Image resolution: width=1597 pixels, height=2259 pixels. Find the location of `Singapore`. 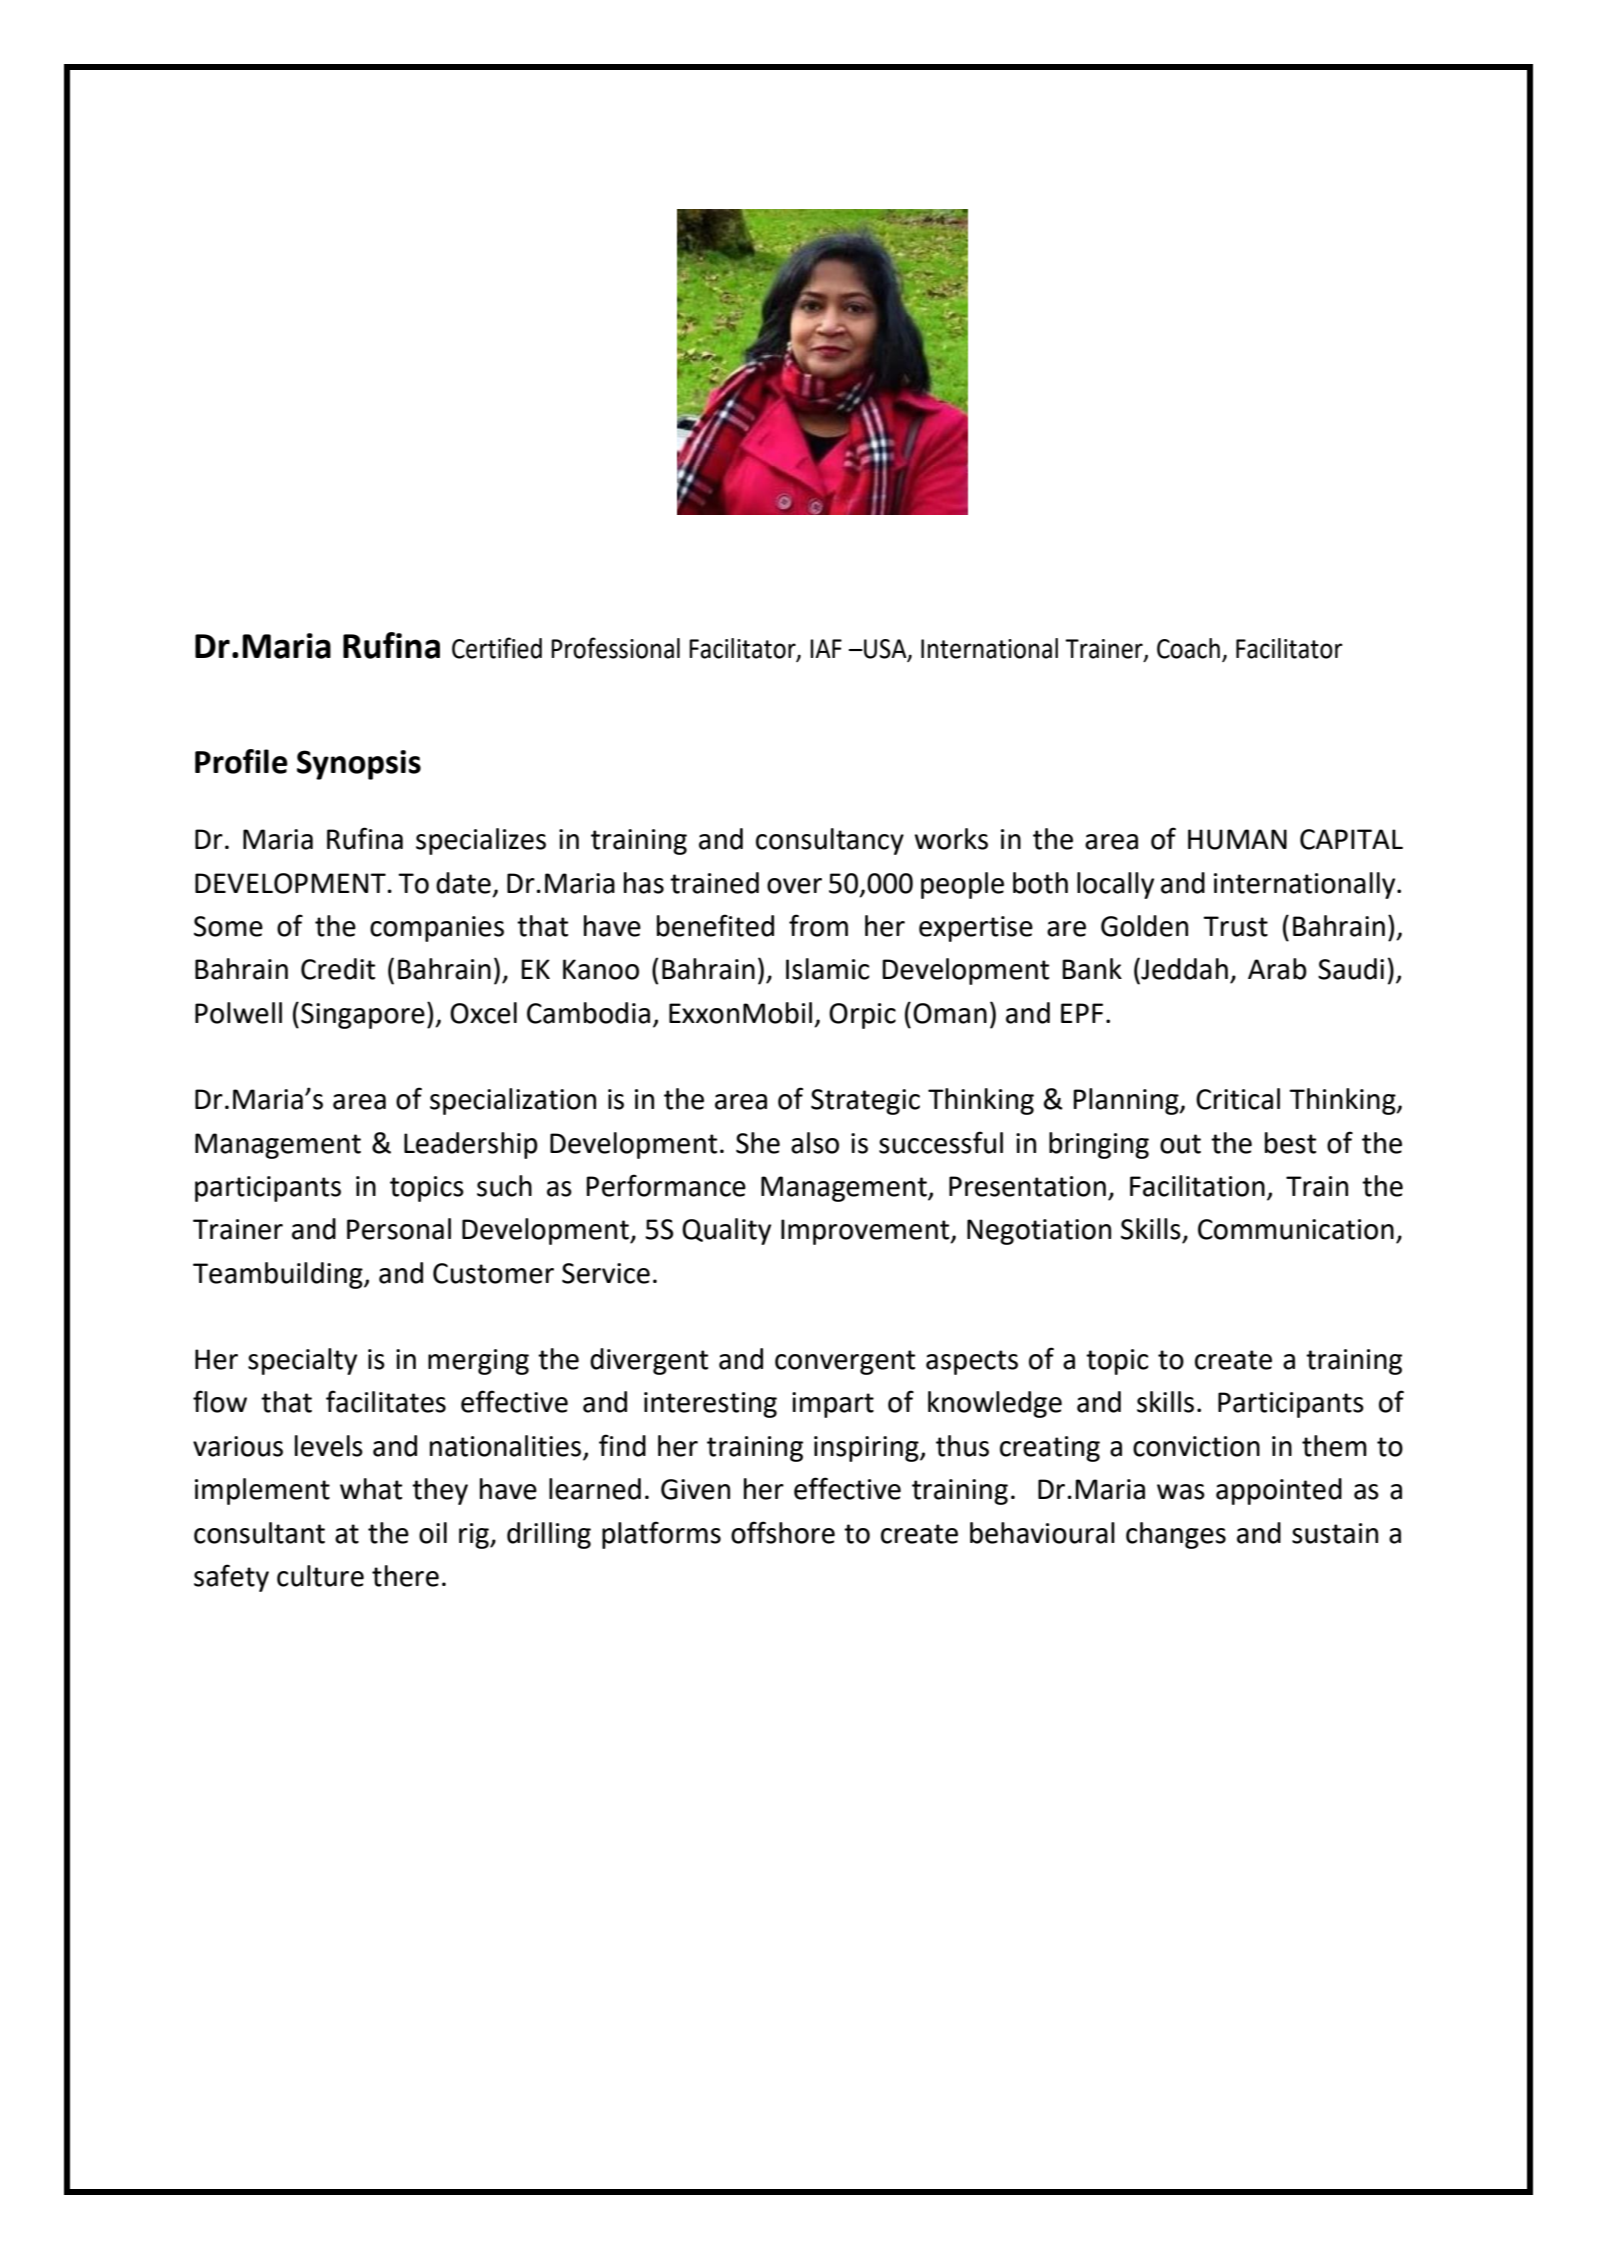

Singapore is located at coordinates (363, 1016).
